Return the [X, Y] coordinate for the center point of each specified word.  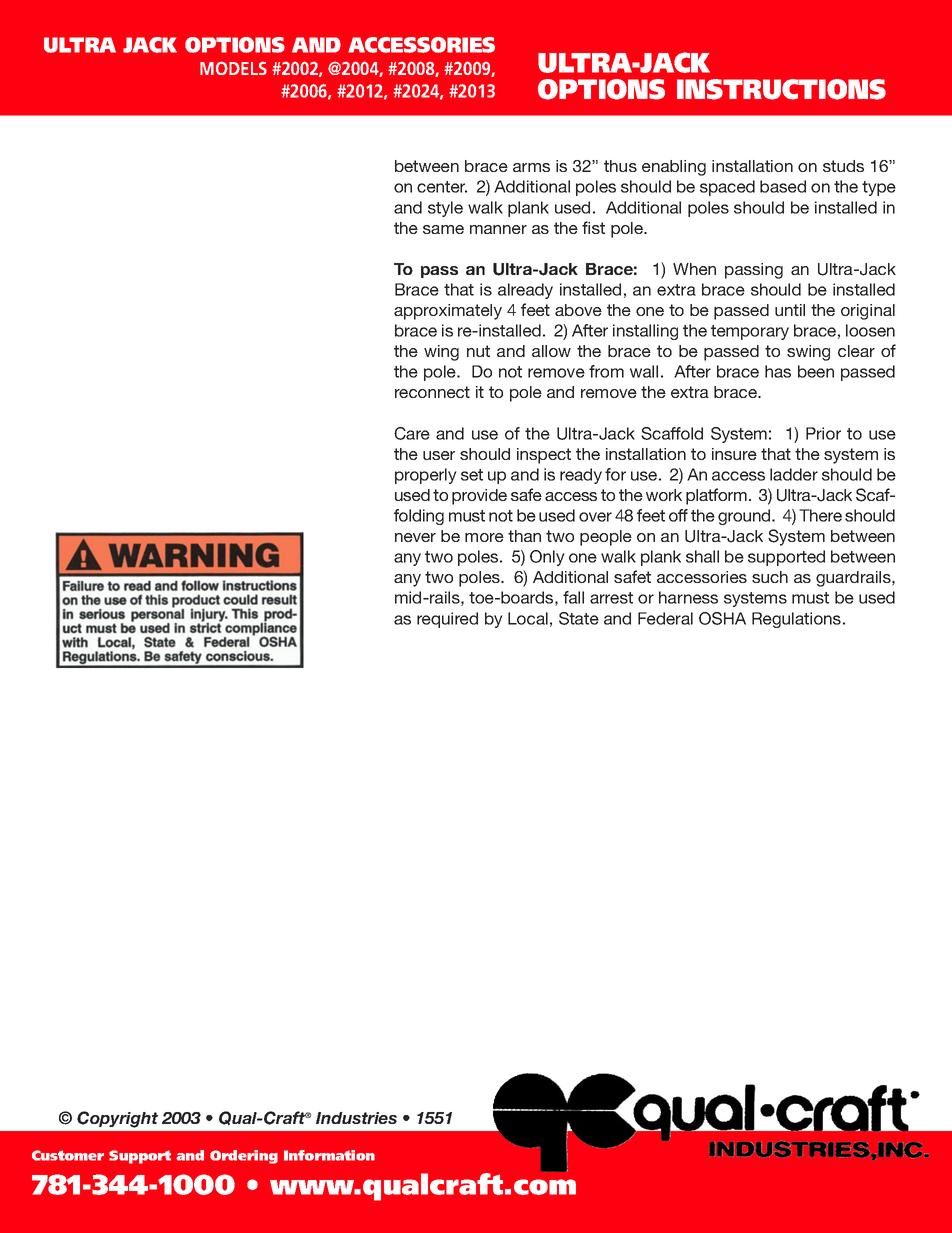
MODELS [233, 68]
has [778, 371]
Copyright [117, 1119]
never [415, 537]
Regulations [796, 620]
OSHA [722, 618]
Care [412, 433]
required [447, 620]
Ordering [244, 1157]
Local [528, 618]
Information [329, 1155]
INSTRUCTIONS [781, 89]
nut [478, 351]
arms [531, 167]
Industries [356, 1118]
